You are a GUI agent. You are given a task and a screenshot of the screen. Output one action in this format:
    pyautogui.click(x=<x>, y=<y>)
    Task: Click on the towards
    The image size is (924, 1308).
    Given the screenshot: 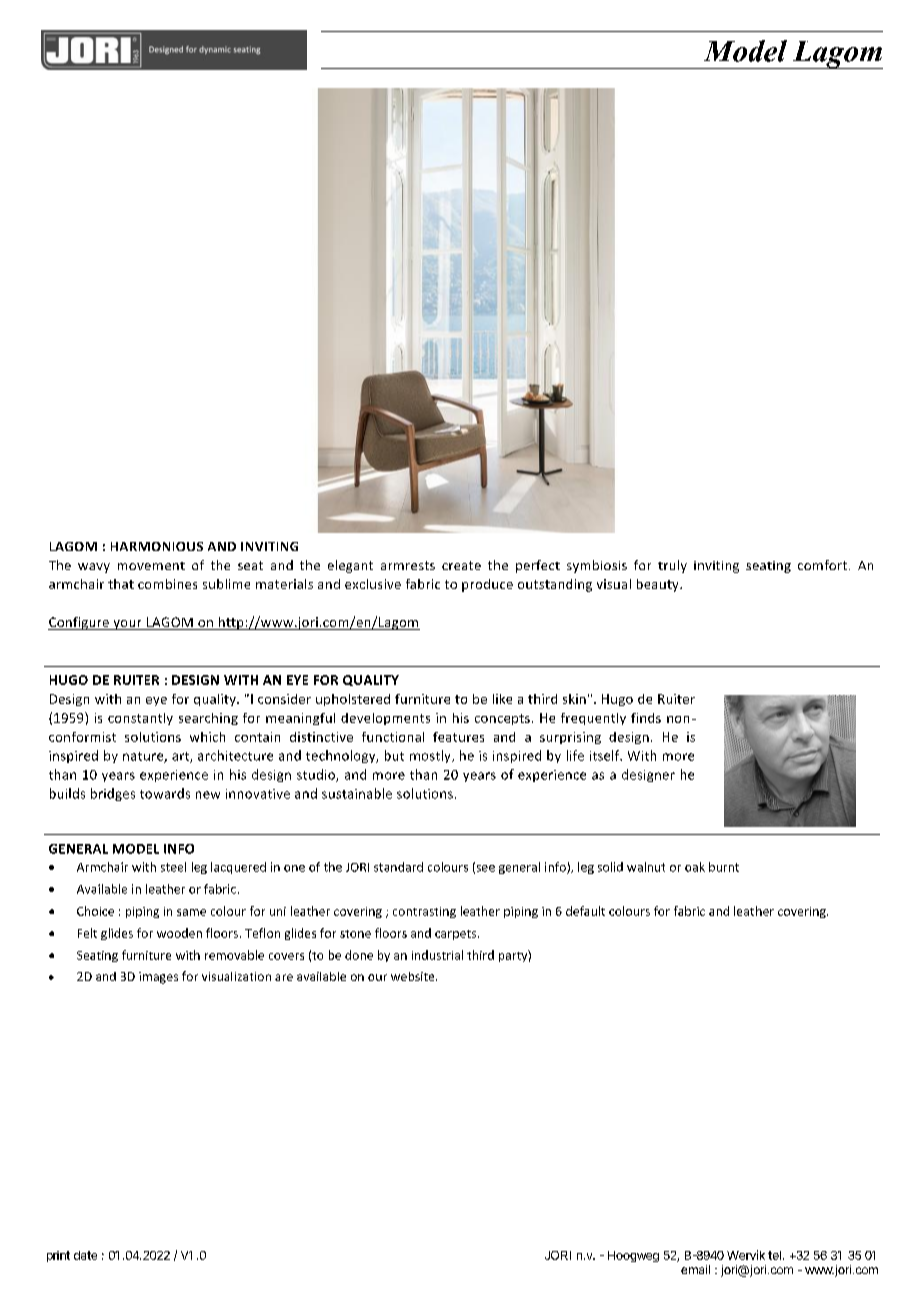 What is the action you would take?
    pyautogui.click(x=165, y=793)
